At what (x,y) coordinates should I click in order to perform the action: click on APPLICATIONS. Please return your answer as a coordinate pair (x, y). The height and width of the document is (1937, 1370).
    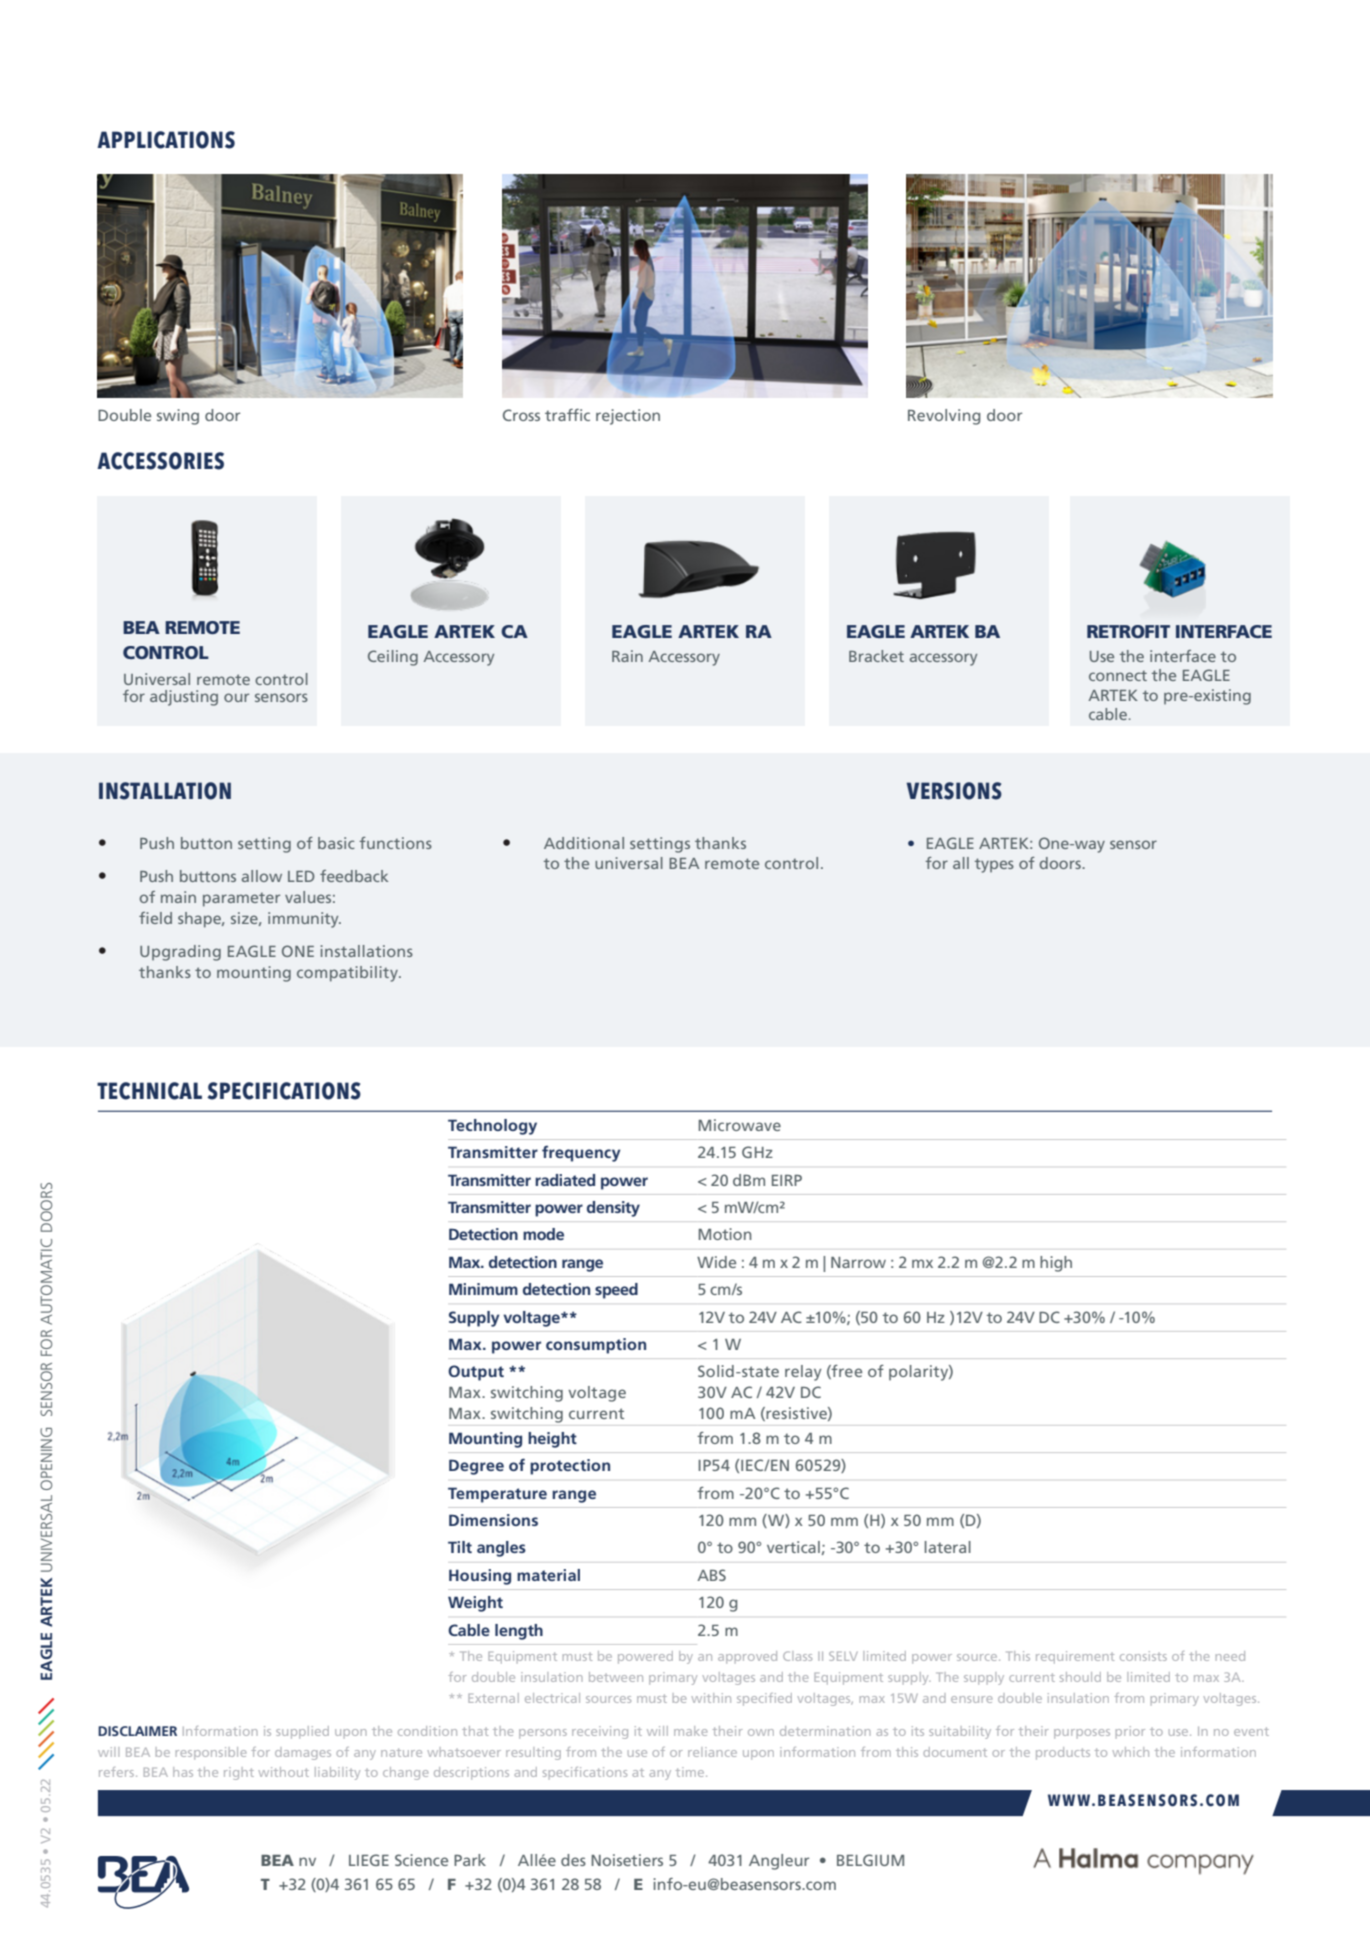
    Looking at the image, I should click on (166, 140).
